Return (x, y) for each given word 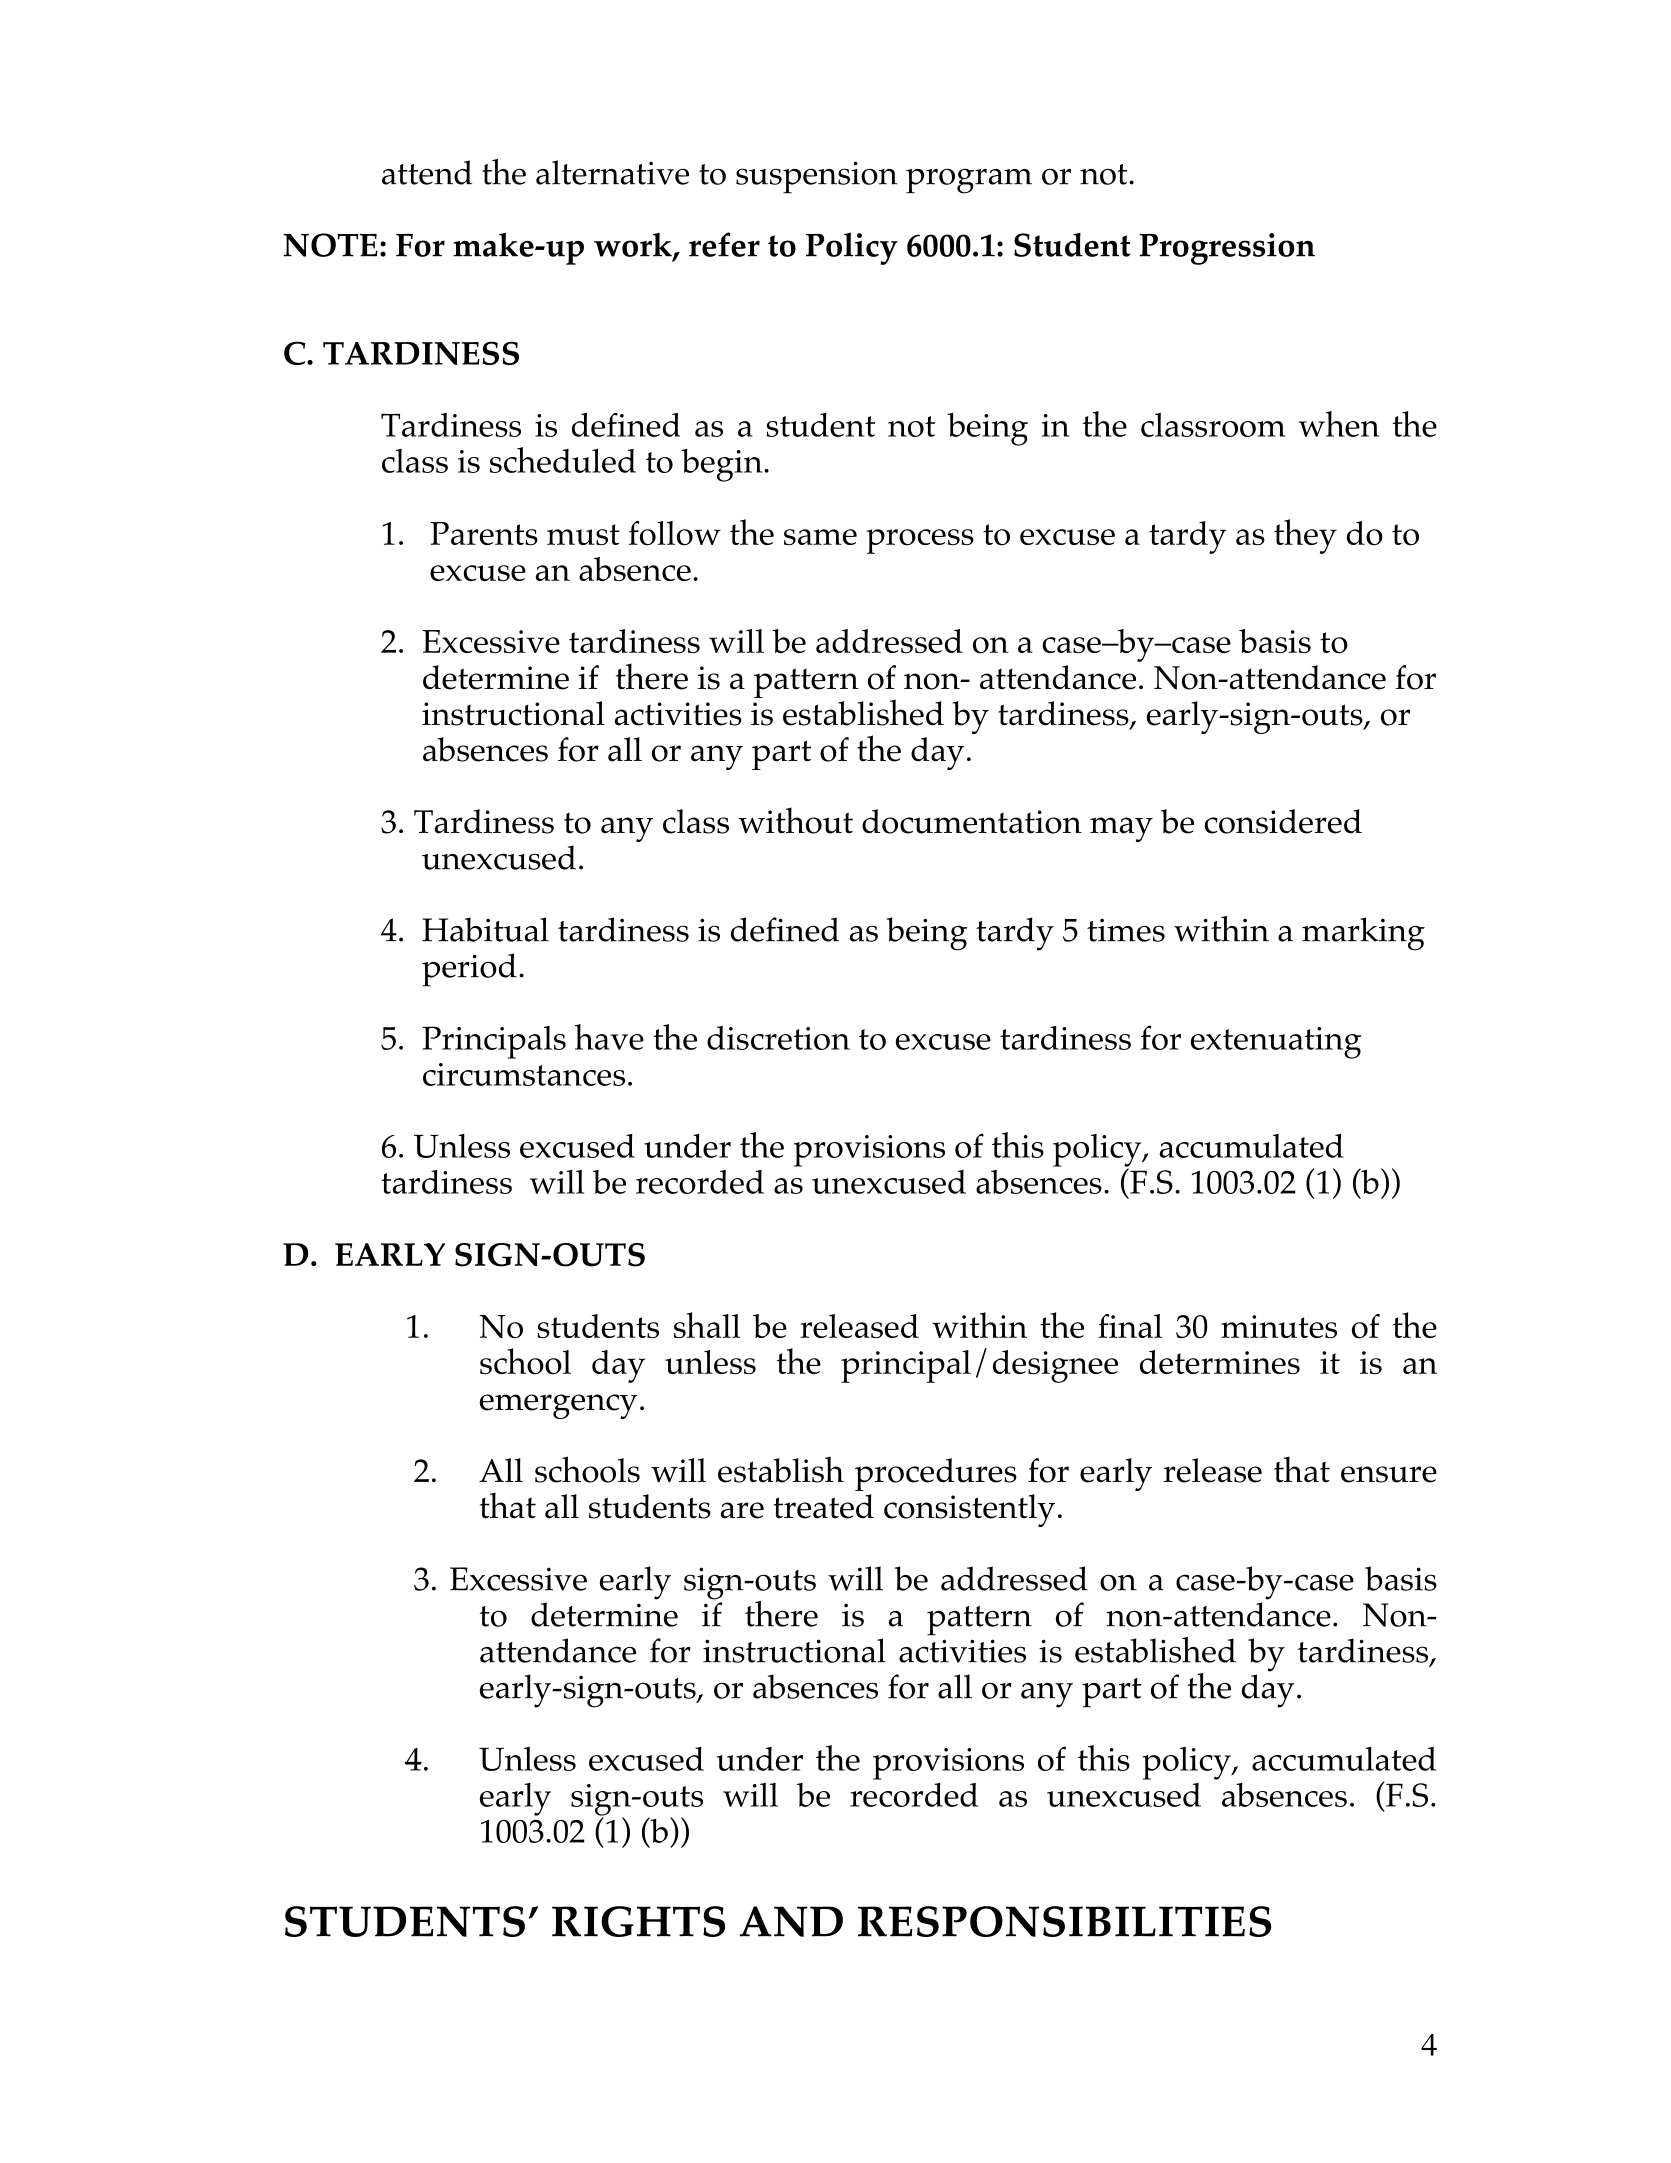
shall (707, 1325)
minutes (1279, 1326)
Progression (1227, 249)
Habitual (485, 929)
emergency (559, 1406)
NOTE (330, 245)
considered (1283, 821)
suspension (817, 177)
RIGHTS (638, 1921)
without (795, 820)
